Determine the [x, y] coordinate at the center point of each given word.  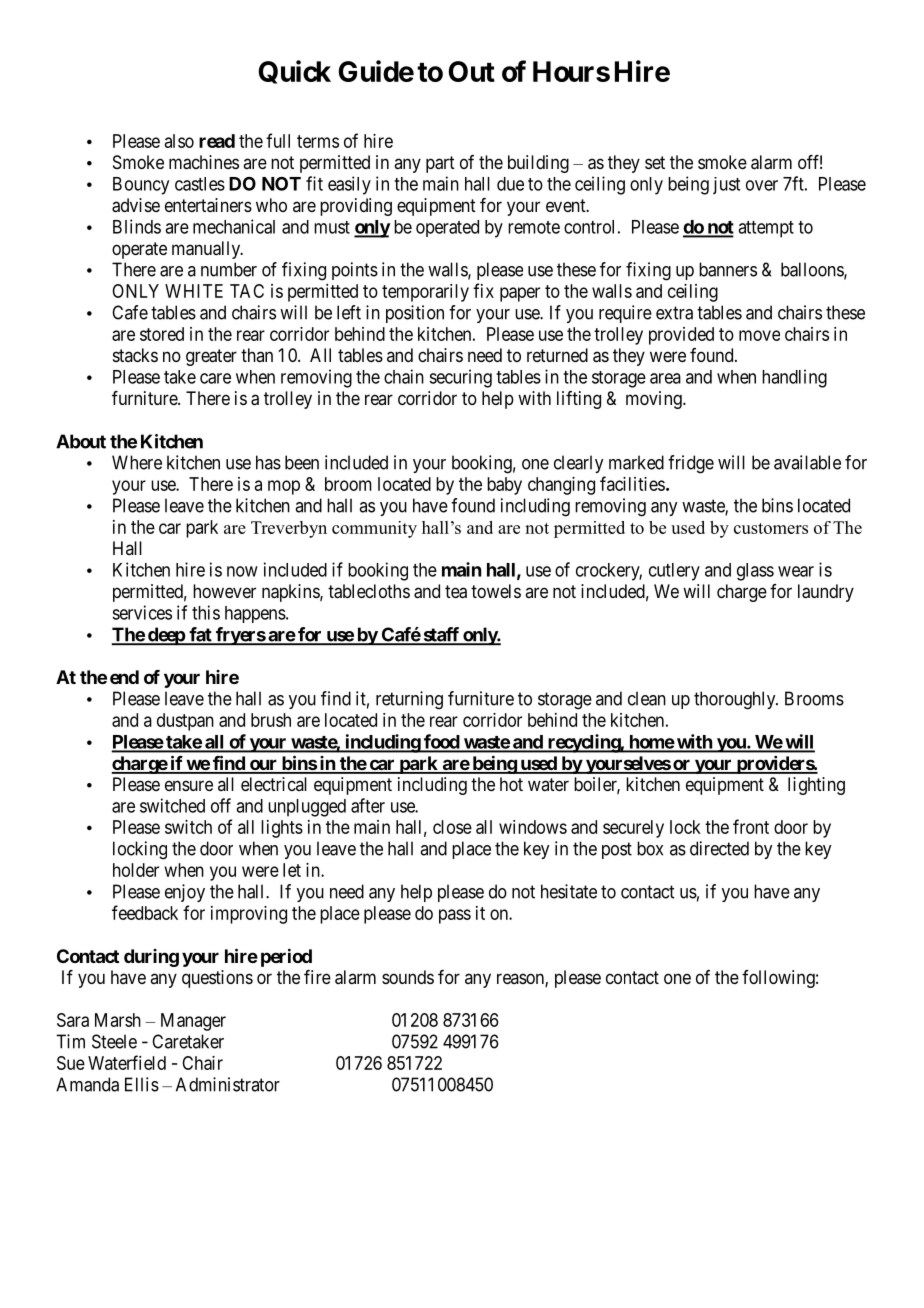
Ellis [142, 1084]
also [179, 141]
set [655, 162]
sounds [408, 977]
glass [755, 572]
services [142, 612]
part [440, 164]
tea [456, 592]
